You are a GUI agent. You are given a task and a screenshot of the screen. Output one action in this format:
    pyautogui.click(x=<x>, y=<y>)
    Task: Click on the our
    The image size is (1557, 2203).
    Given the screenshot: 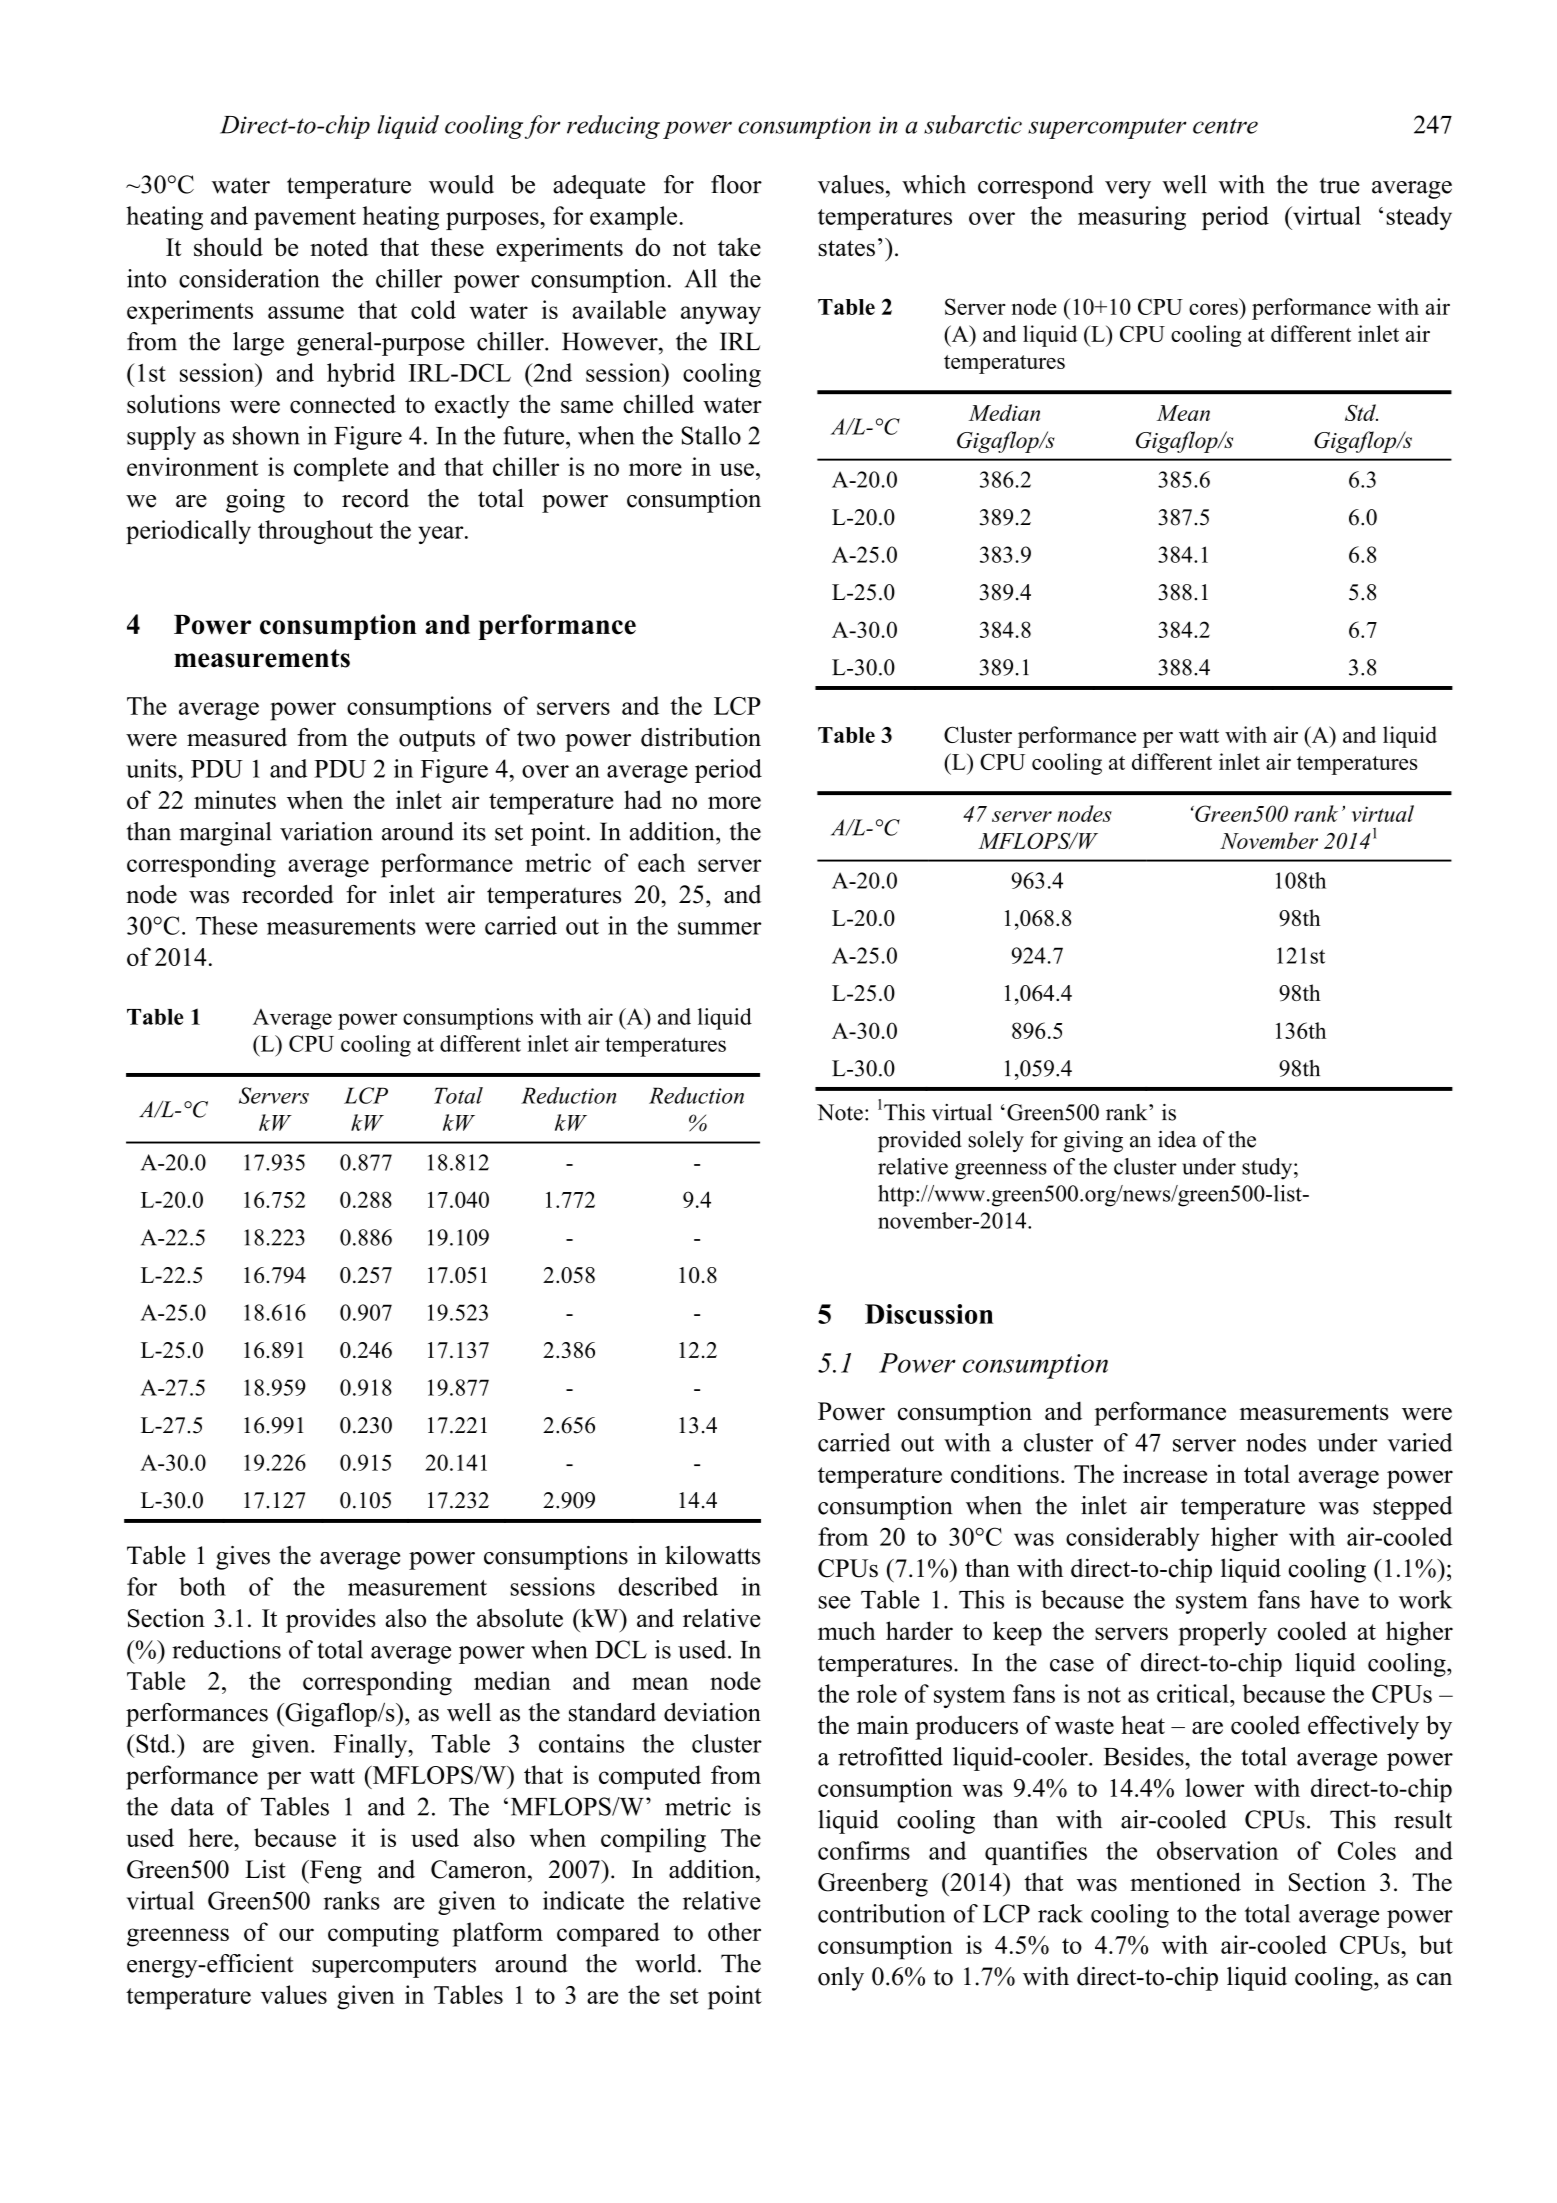 What is the action you would take?
    pyautogui.click(x=296, y=1934)
